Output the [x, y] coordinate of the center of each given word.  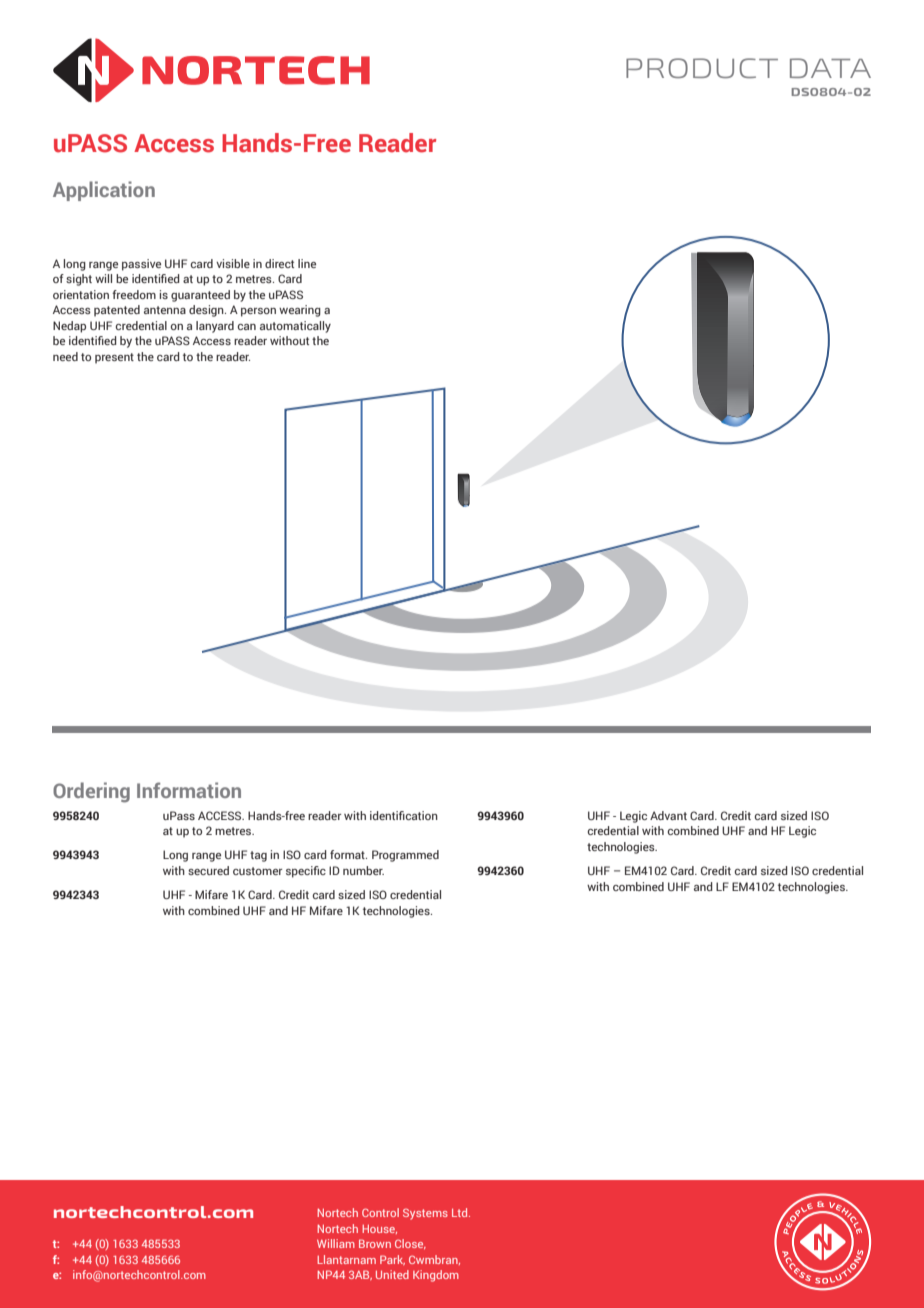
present [114, 358]
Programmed [405, 856]
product [702, 68]
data [830, 68]
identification [404, 815]
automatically [295, 327]
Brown [375, 1243]
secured [208, 870]
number [363, 870]
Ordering [91, 792]
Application [104, 191]
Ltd [461, 1212]
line [307, 263]
